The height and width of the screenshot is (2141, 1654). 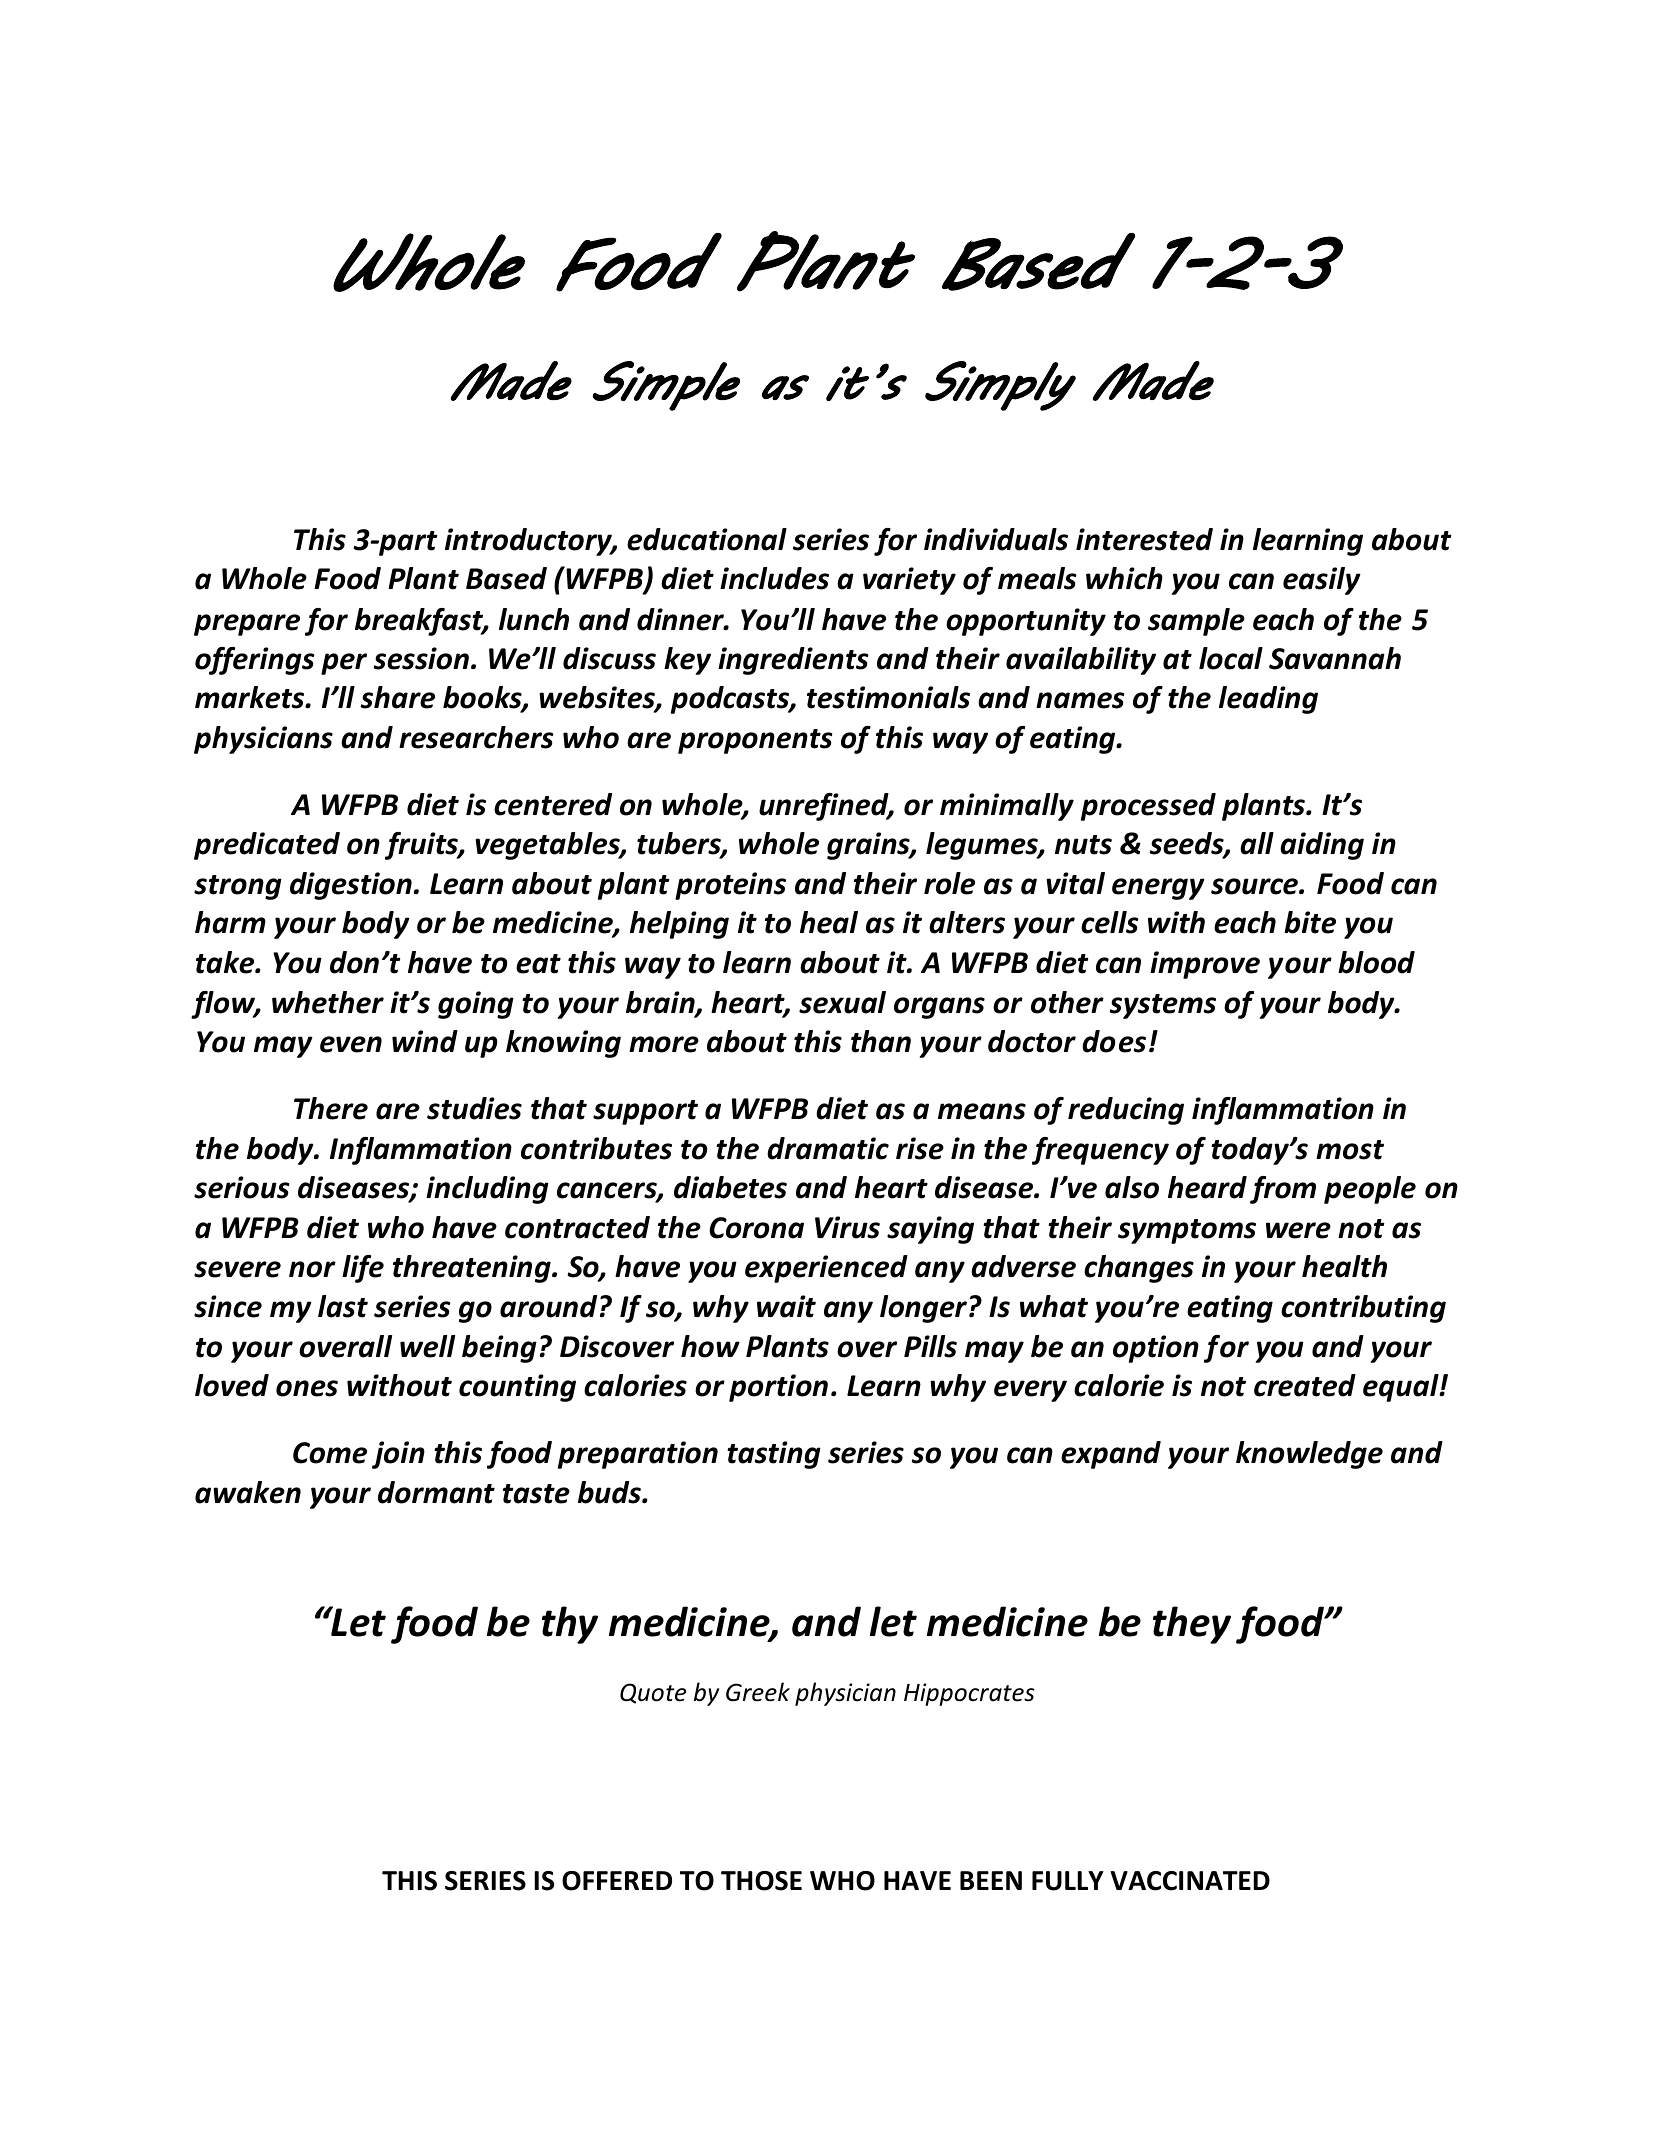 I want to click on THOSE, so click(x=761, y=1881).
